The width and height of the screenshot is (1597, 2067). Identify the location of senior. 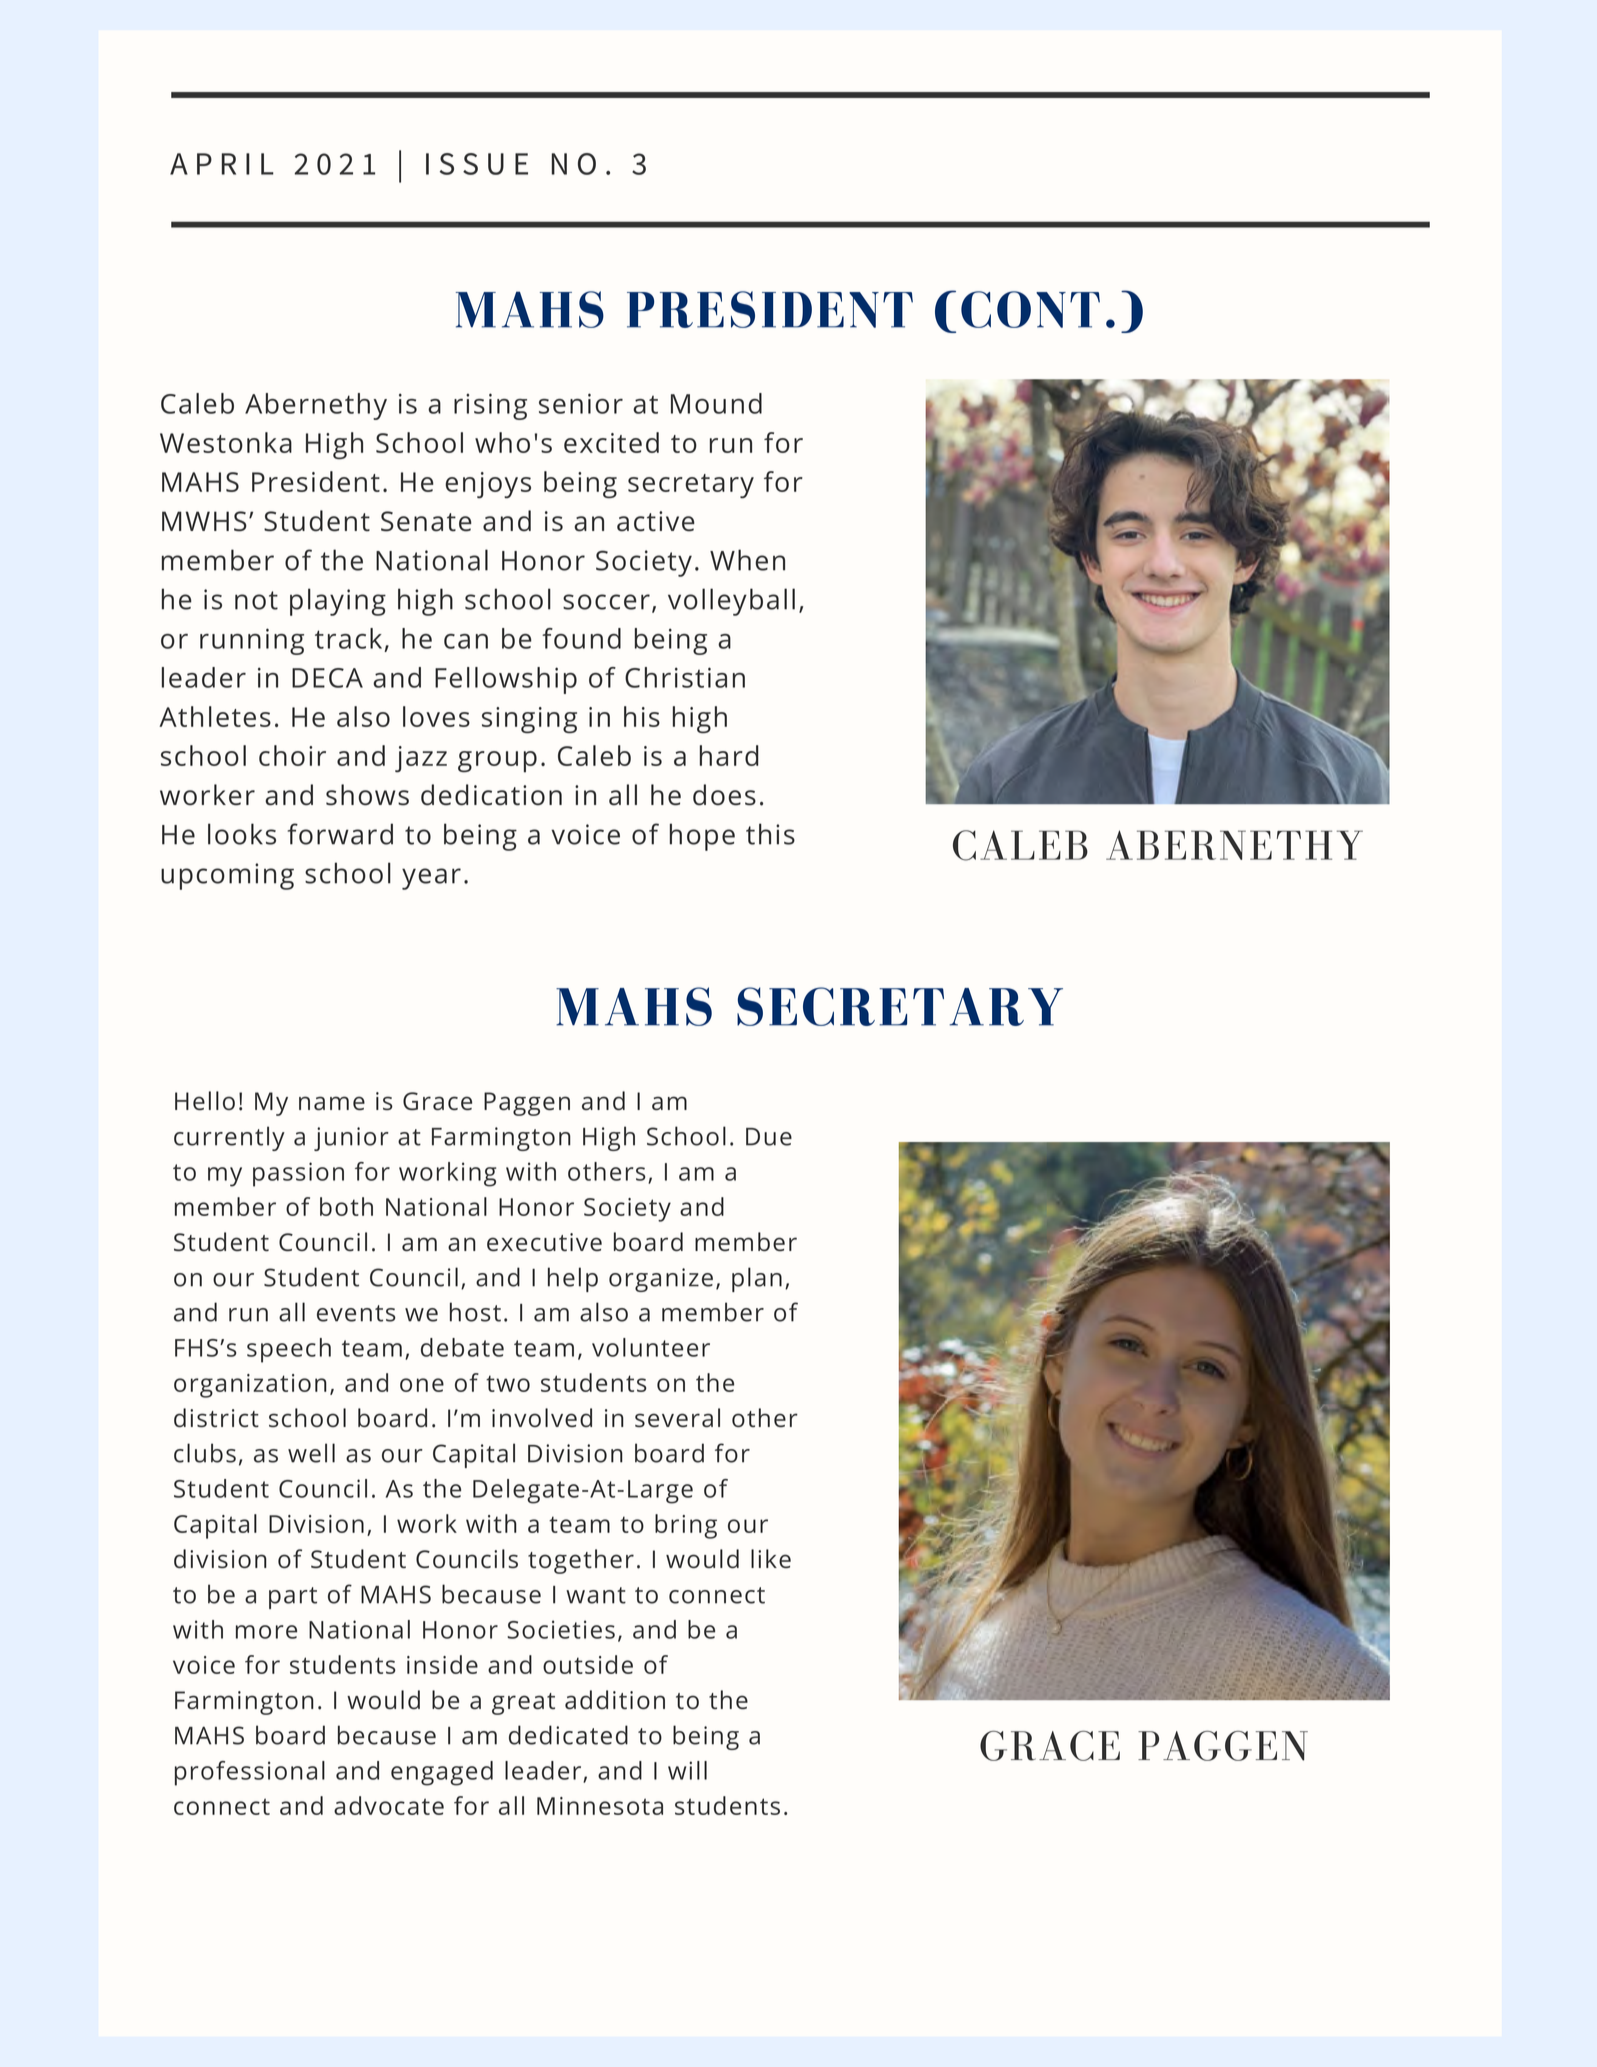
(581, 403).
